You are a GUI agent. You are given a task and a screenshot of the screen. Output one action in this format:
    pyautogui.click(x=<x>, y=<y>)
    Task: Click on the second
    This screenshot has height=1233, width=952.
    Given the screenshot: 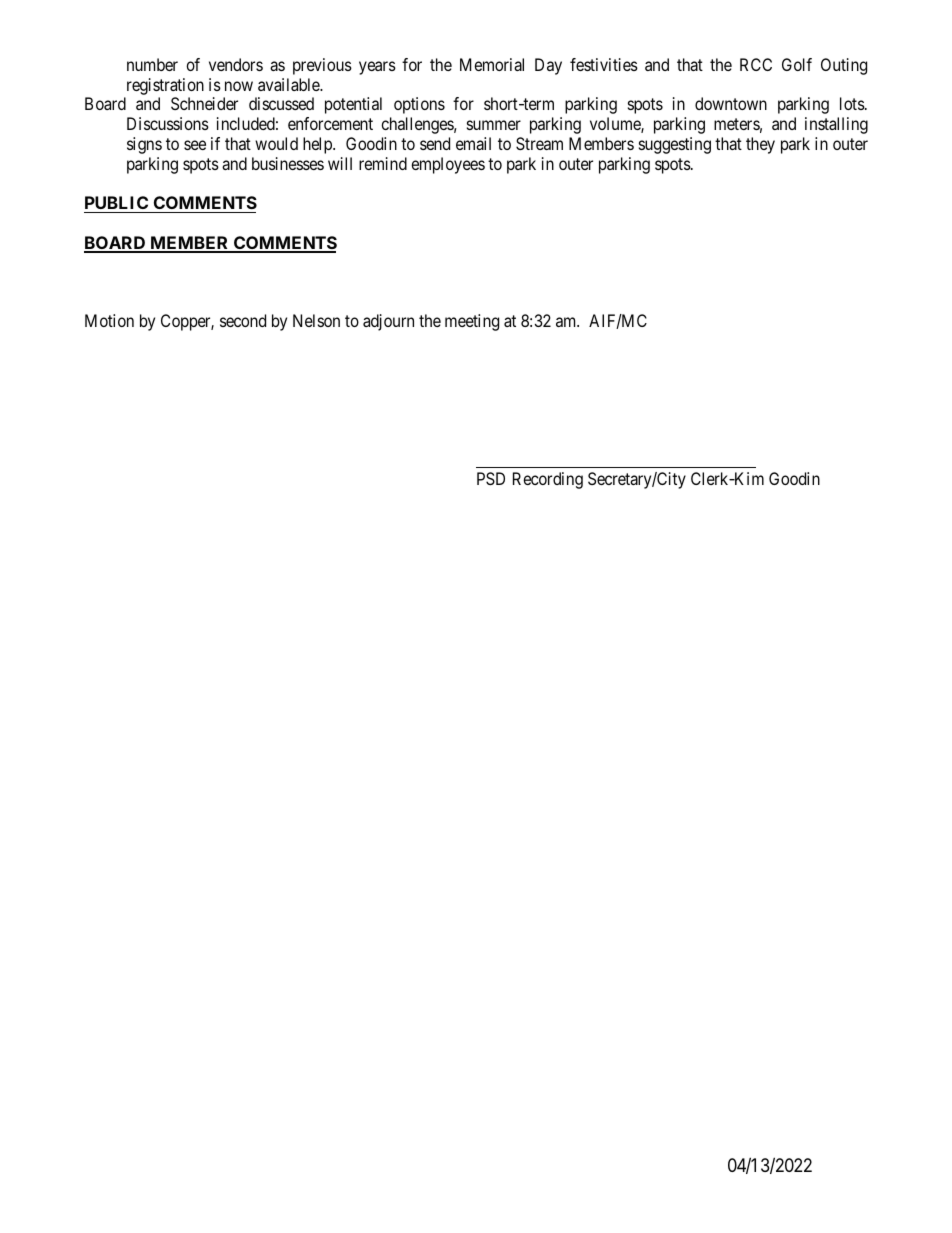 What is the action you would take?
    pyautogui.click(x=243, y=320)
